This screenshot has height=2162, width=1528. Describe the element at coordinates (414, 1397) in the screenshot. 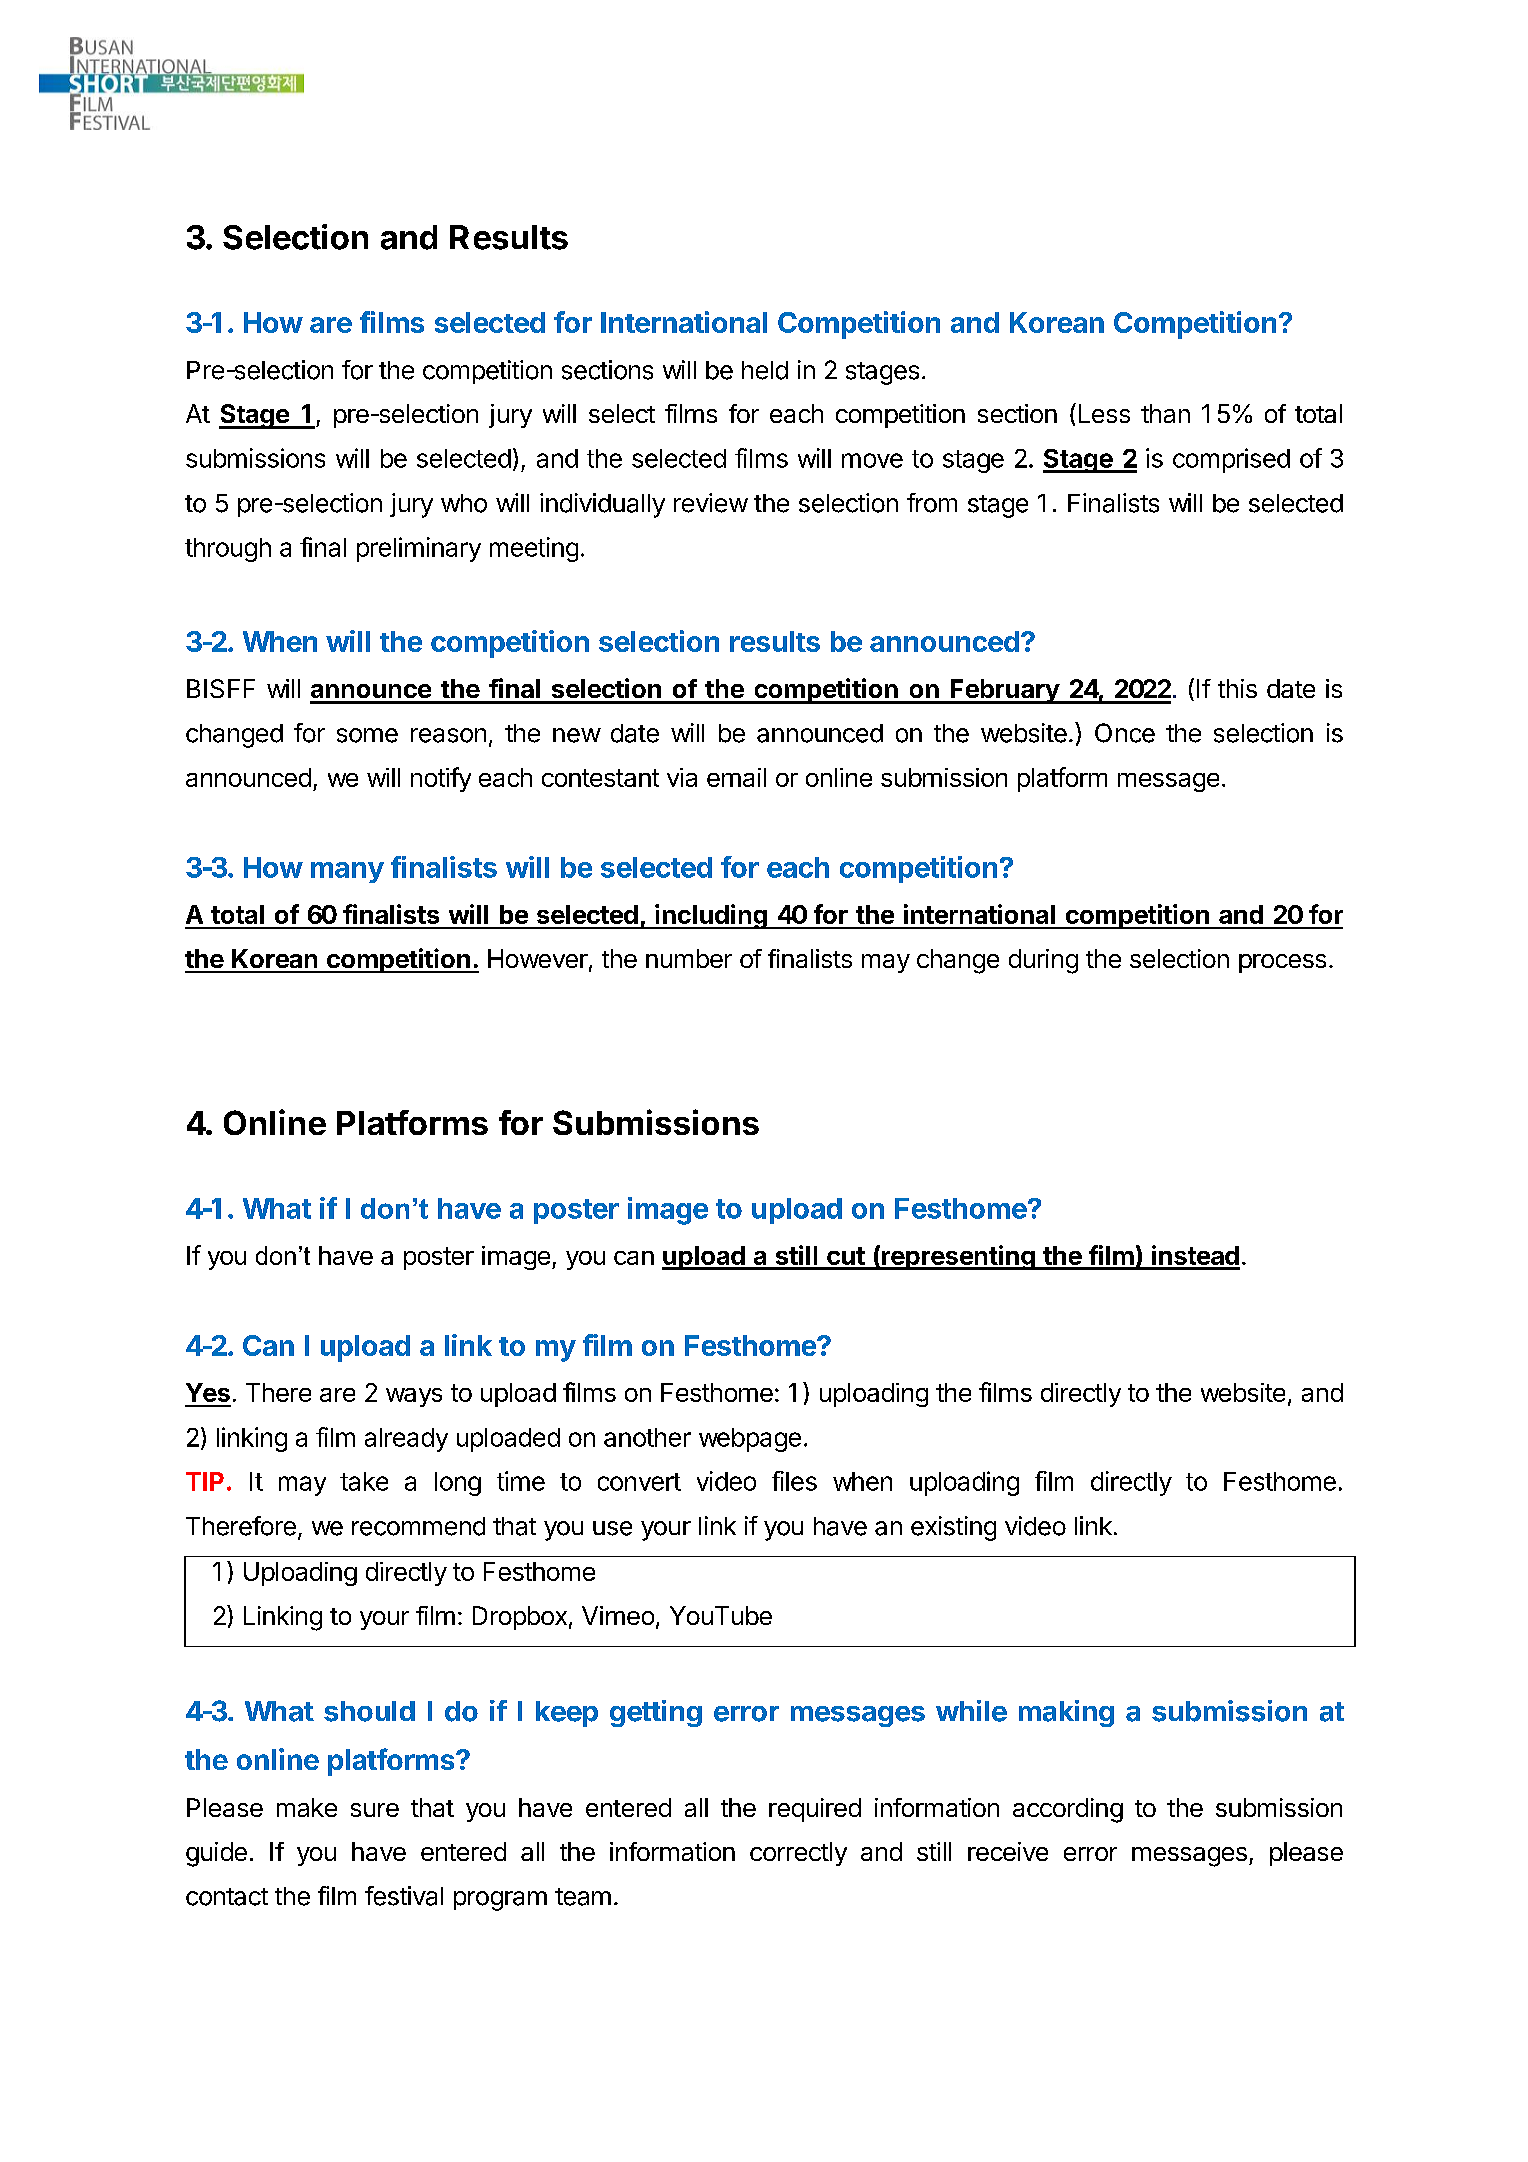

I see `ways` at that location.
